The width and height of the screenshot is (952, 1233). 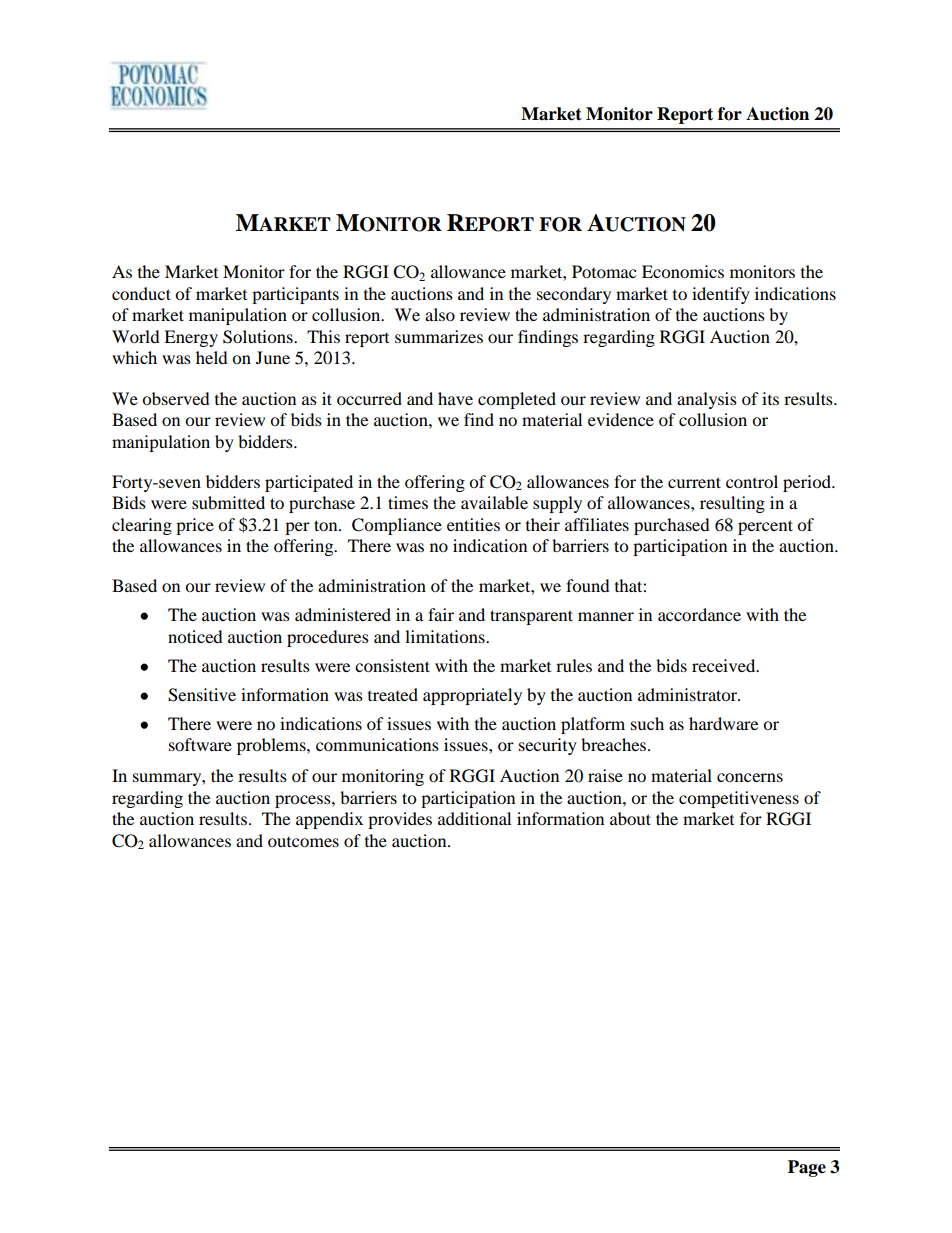 What do you see at coordinates (474, 818) in the screenshot?
I see `additional` at bounding box center [474, 818].
